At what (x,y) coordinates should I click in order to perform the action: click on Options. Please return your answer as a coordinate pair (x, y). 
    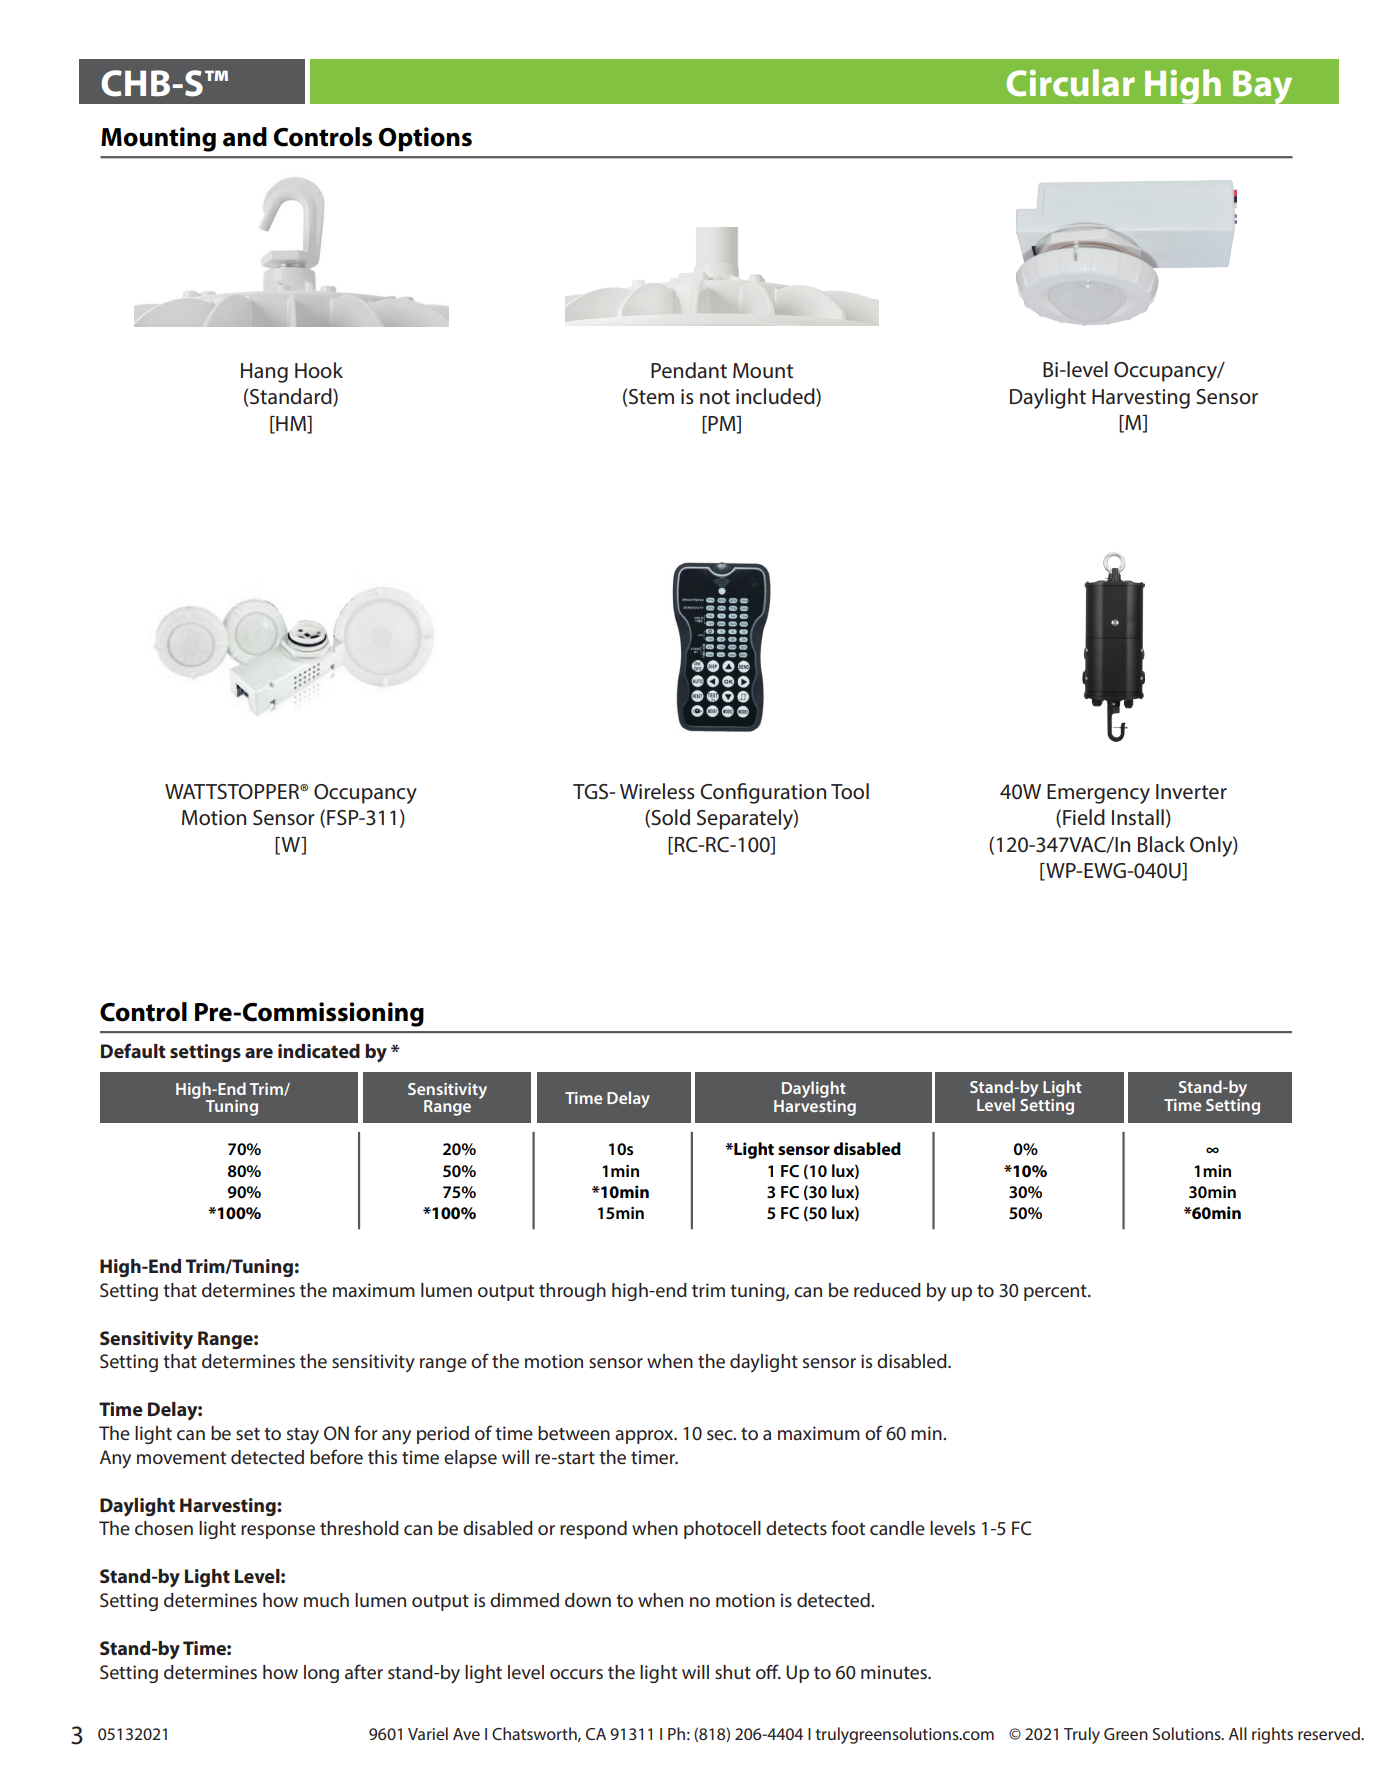
    Looking at the image, I should click on (425, 139).
